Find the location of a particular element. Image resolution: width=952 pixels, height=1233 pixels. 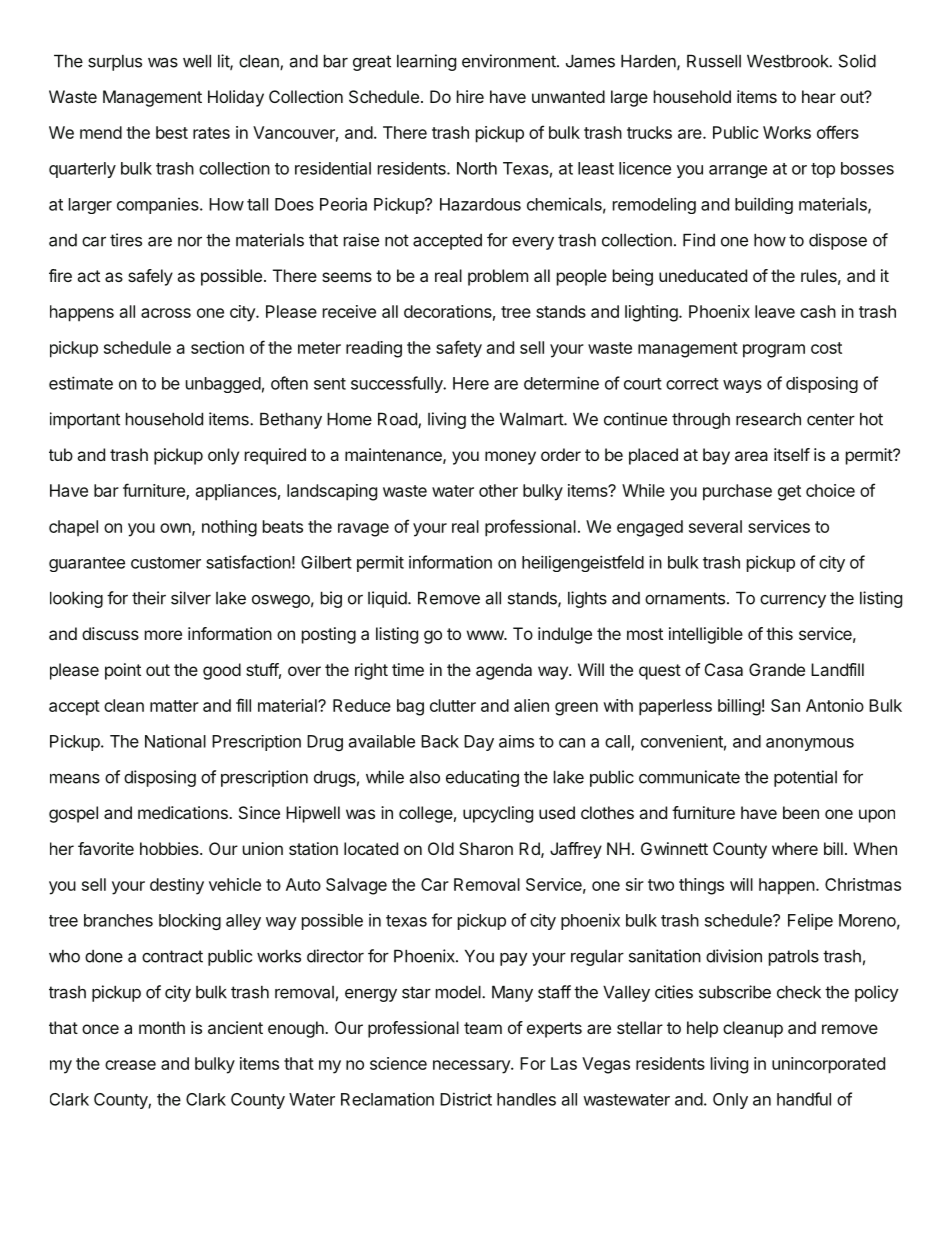

upcycling is located at coordinates (498, 814).
